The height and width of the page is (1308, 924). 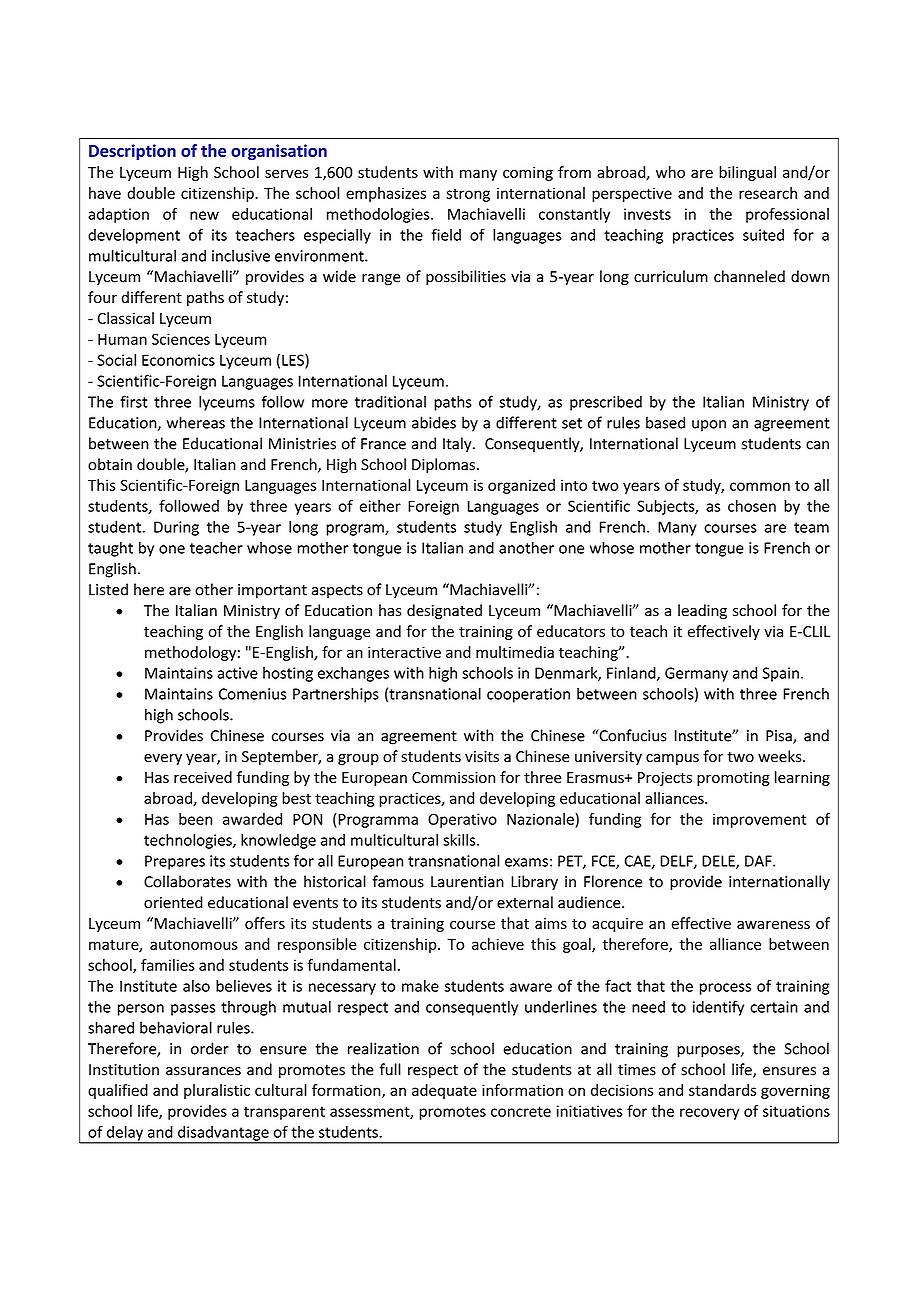 I want to click on designated, so click(x=444, y=611).
